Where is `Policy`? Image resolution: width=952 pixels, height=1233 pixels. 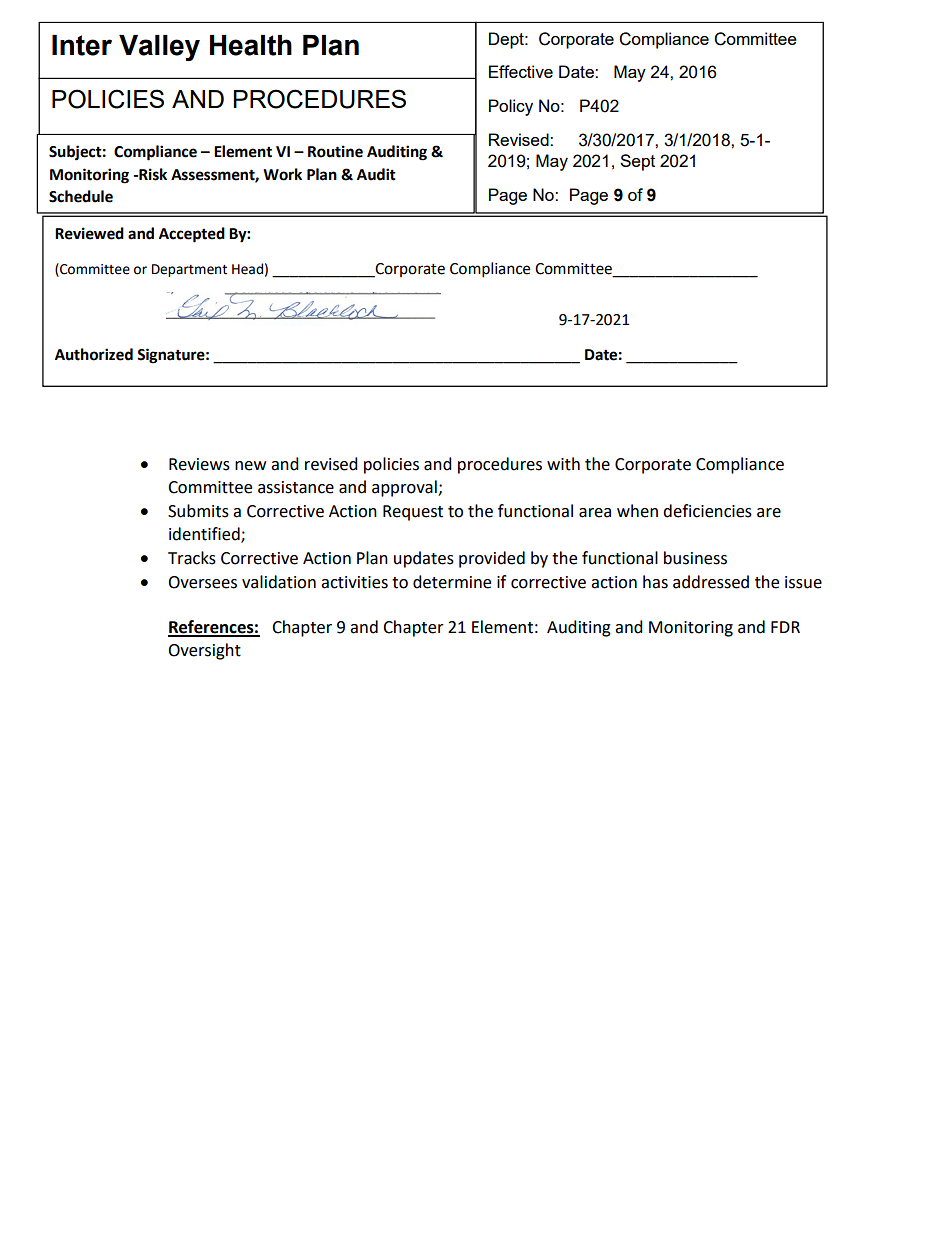
Policy is located at coordinates (511, 107).
